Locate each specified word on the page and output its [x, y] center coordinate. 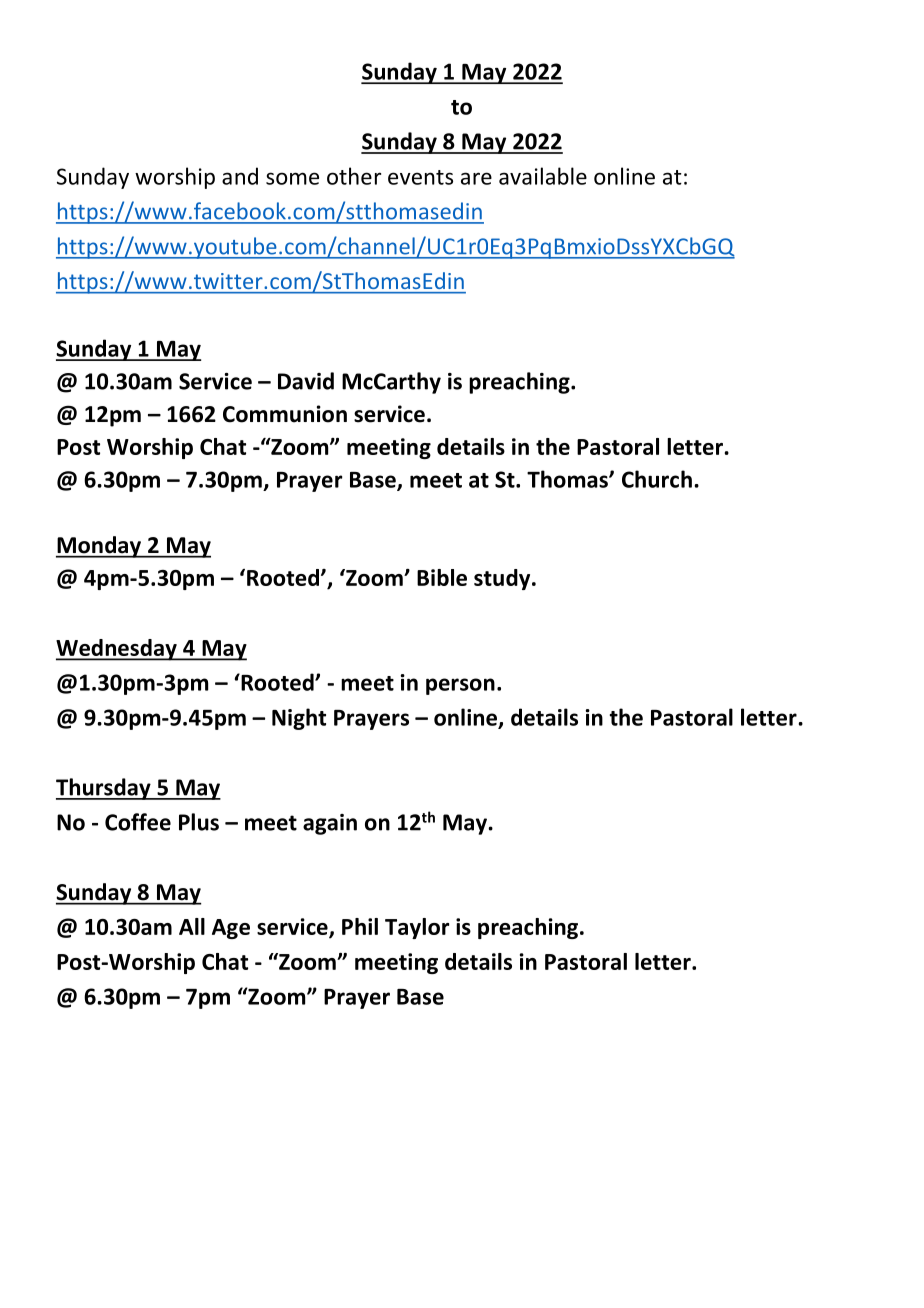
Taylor [417, 928]
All [192, 926]
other [354, 176]
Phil [360, 926]
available [543, 176]
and [240, 176]
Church [657, 479]
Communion [285, 414]
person [460, 686]
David [306, 381]
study [503, 579]
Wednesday [117, 650]
